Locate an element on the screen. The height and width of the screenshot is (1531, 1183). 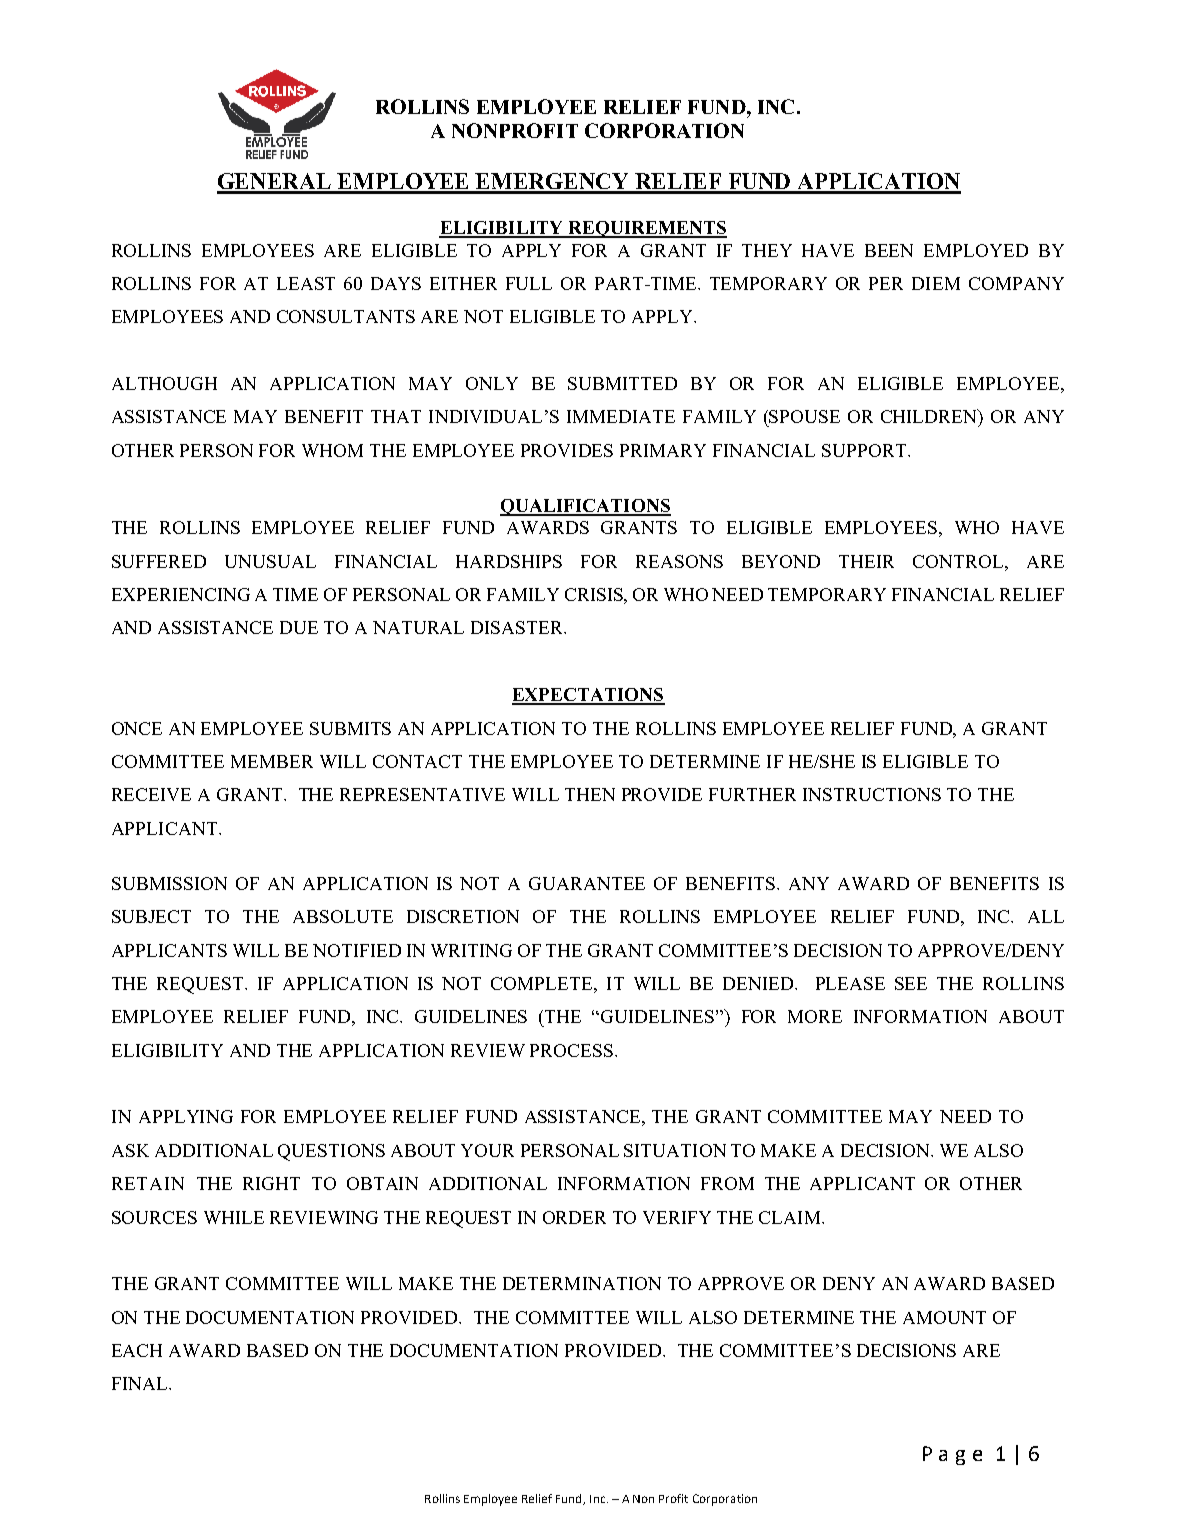
FINAL is located at coordinates (141, 1383).
